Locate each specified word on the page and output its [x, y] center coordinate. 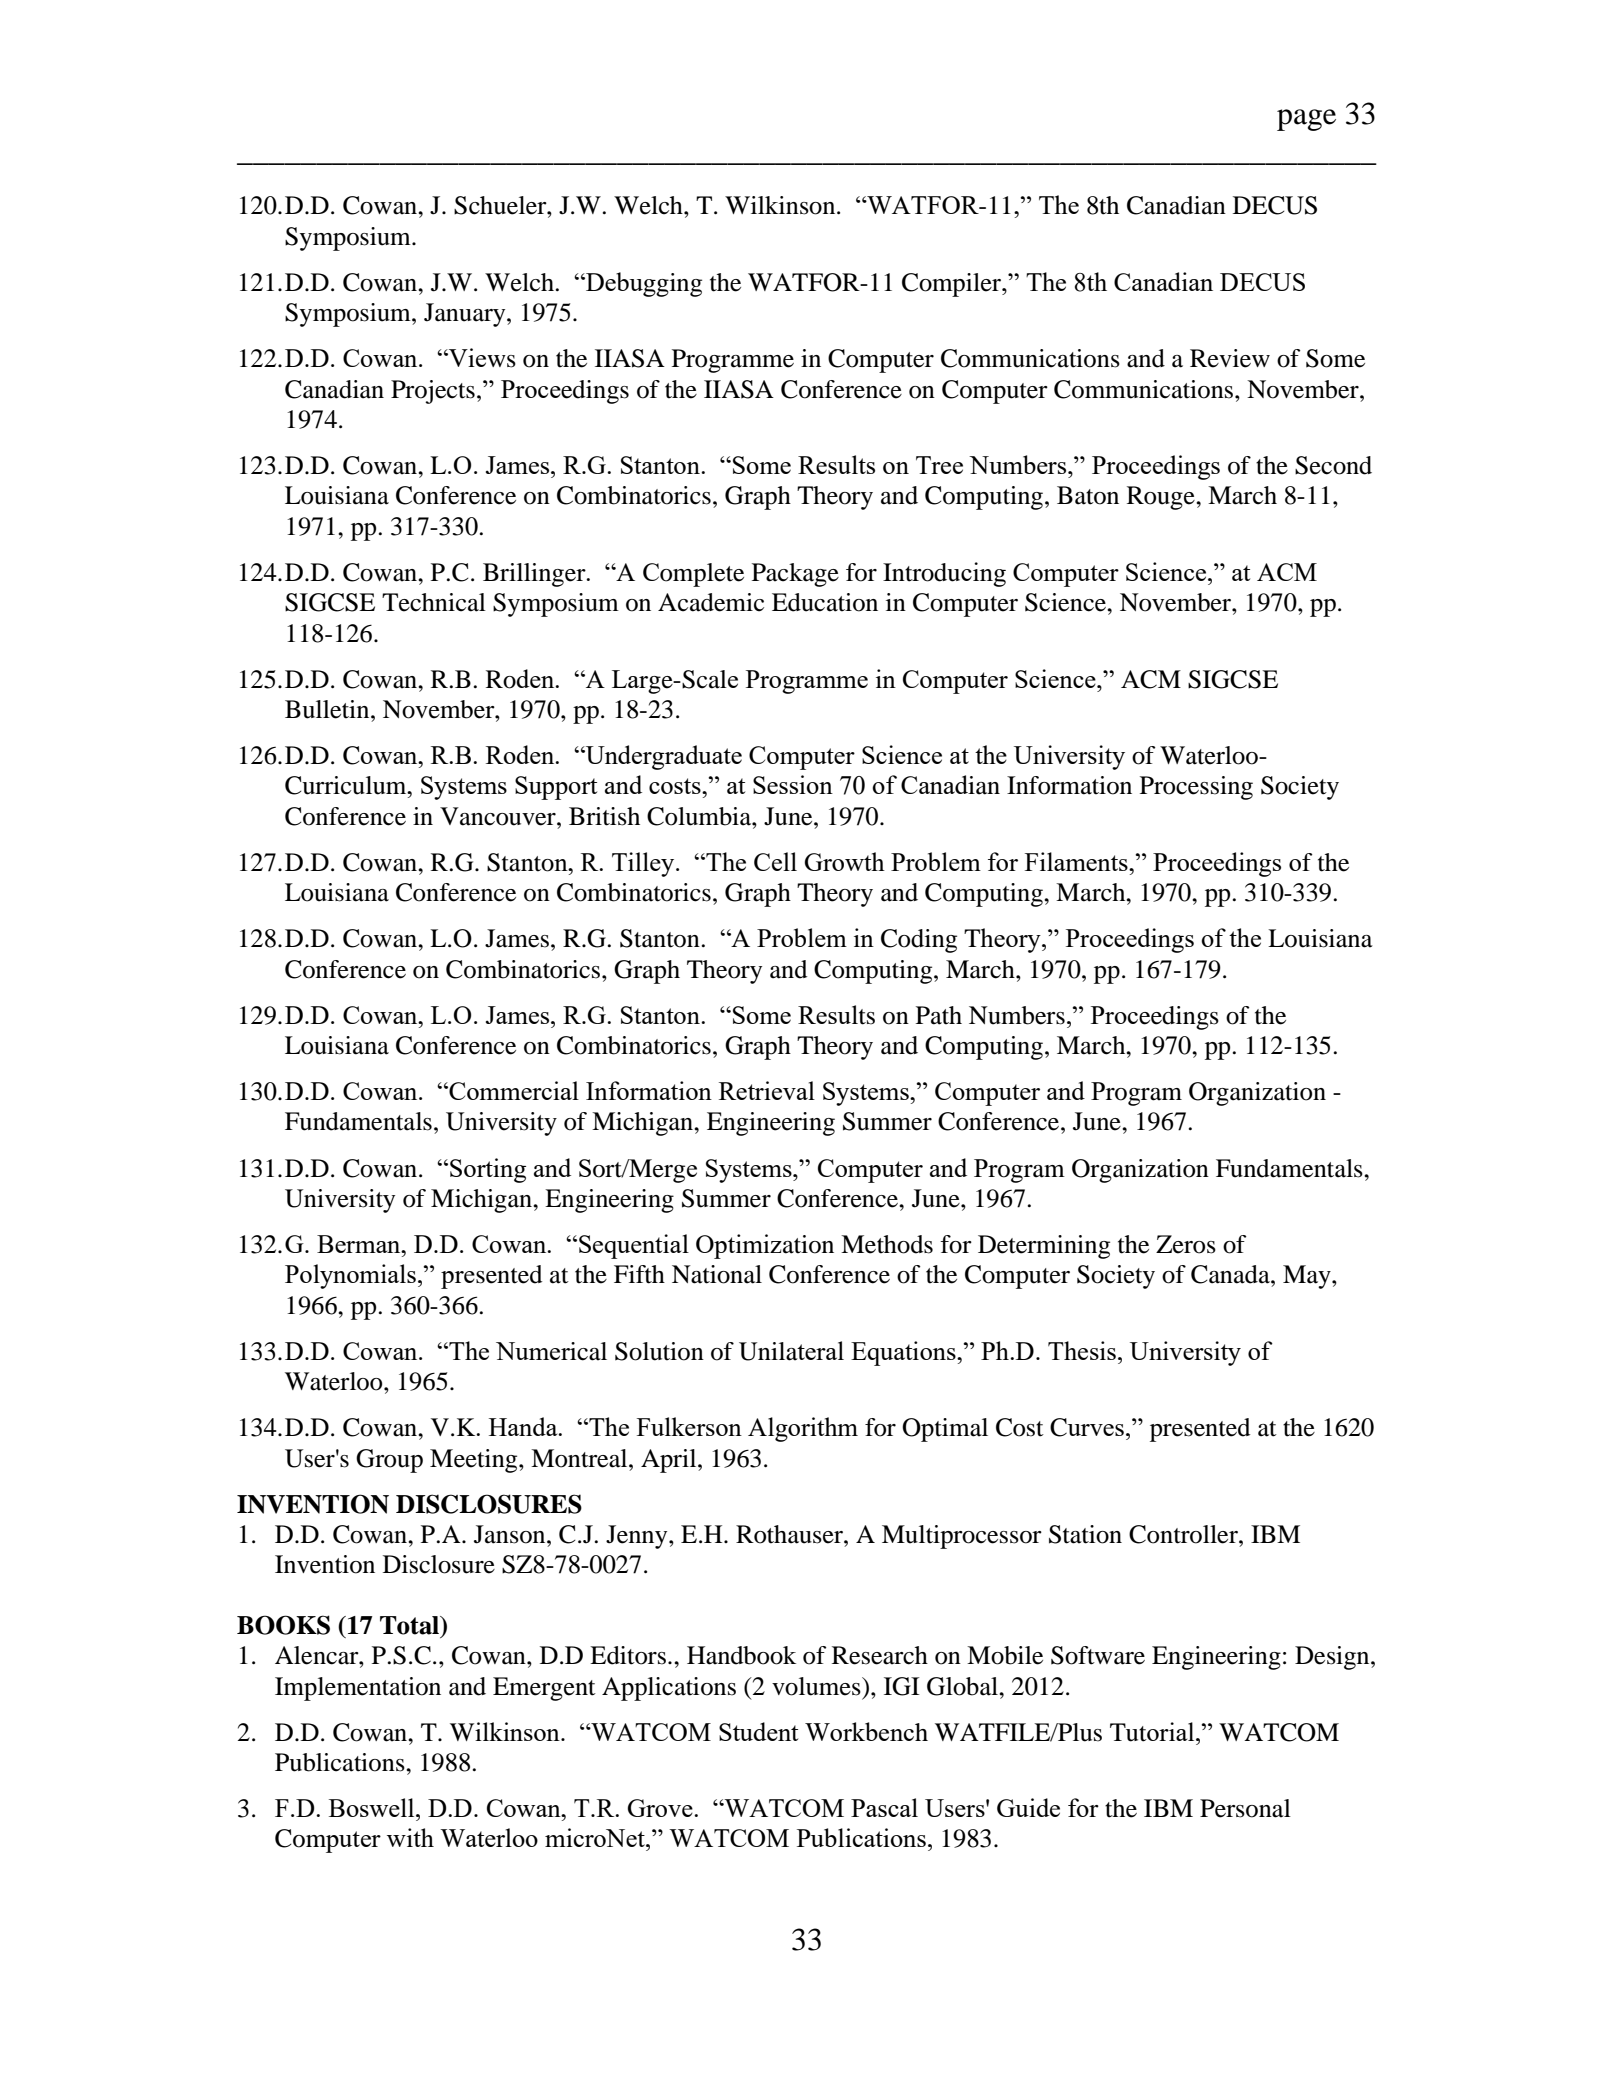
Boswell [373, 1807]
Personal [1245, 1808]
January [466, 315]
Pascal [884, 1807]
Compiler [953, 285]
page [1306, 120]
